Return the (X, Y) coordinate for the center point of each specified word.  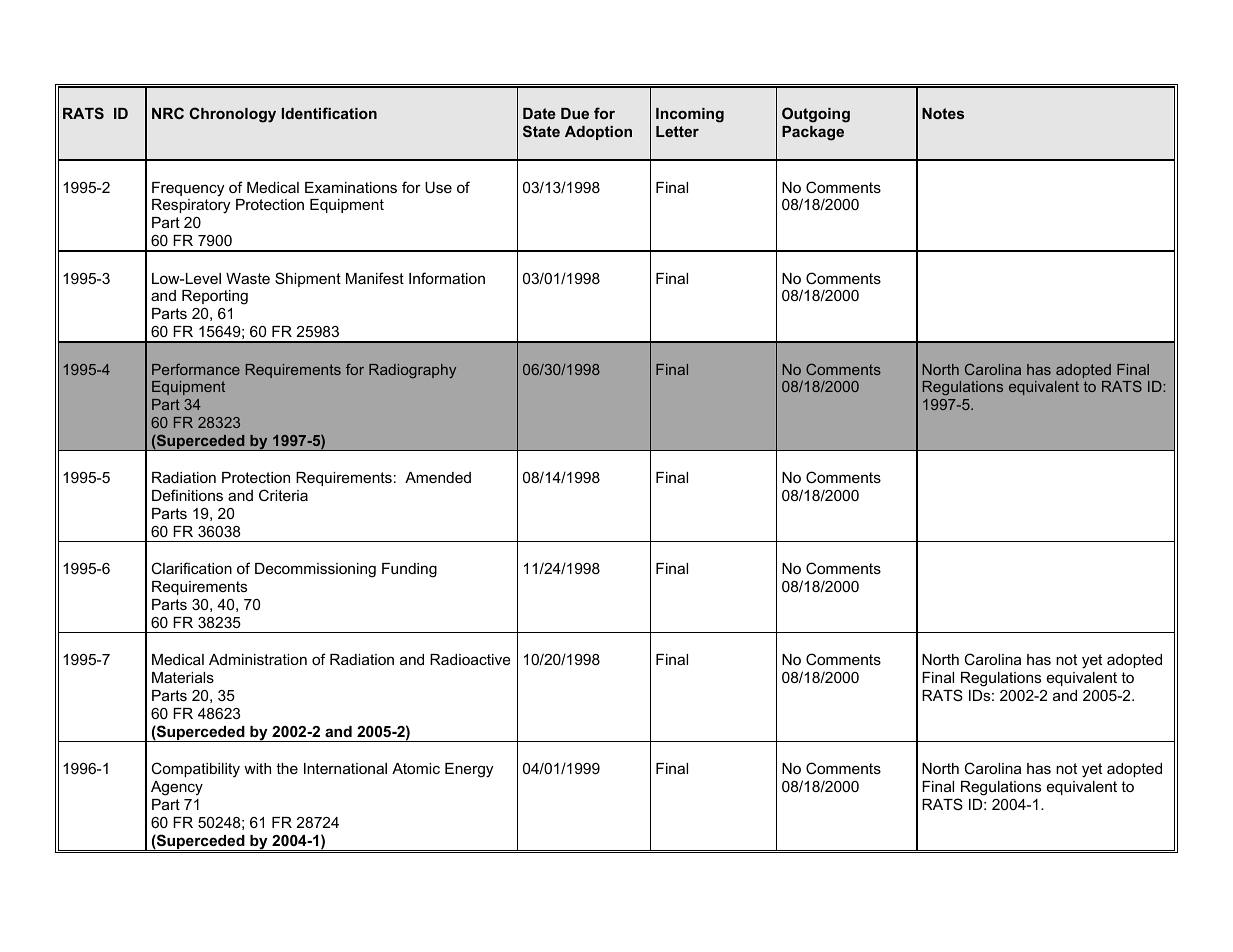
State (541, 131)
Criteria (283, 495)
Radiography (412, 371)
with (257, 768)
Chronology (232, 115)
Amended (438, 477)
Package (813, 133)
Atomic (416, 768)
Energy (469, 770)
